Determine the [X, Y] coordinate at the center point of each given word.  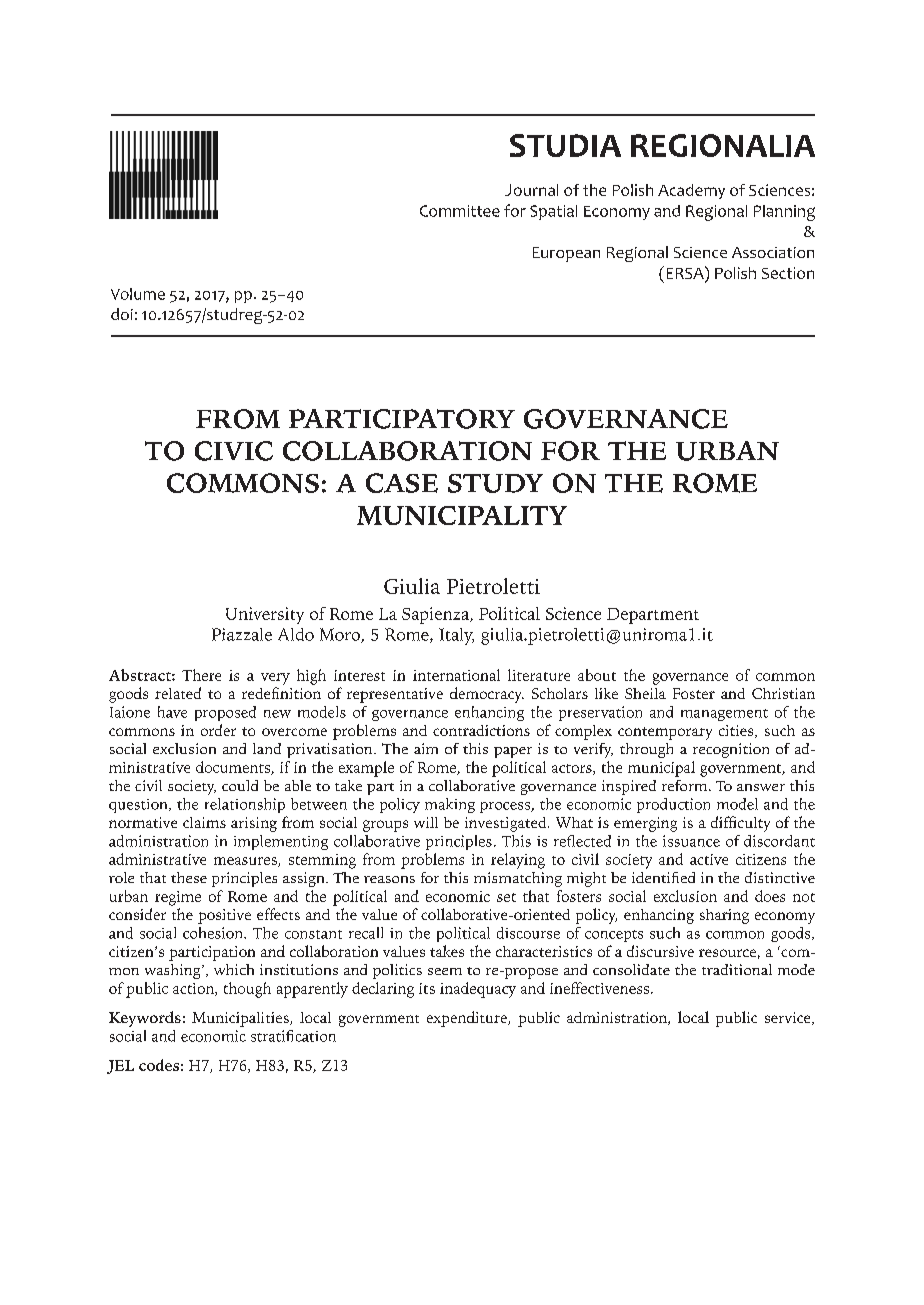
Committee [460, 211]
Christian [783, 693]
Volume [138, 294]
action [194, 989]
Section [788, 273]
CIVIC [234, 451]
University [265, 615]
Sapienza [437, 615]
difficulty [740, 824]
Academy [691, 191]
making [450, 805]
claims [204, 822]
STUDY [495, 483]
